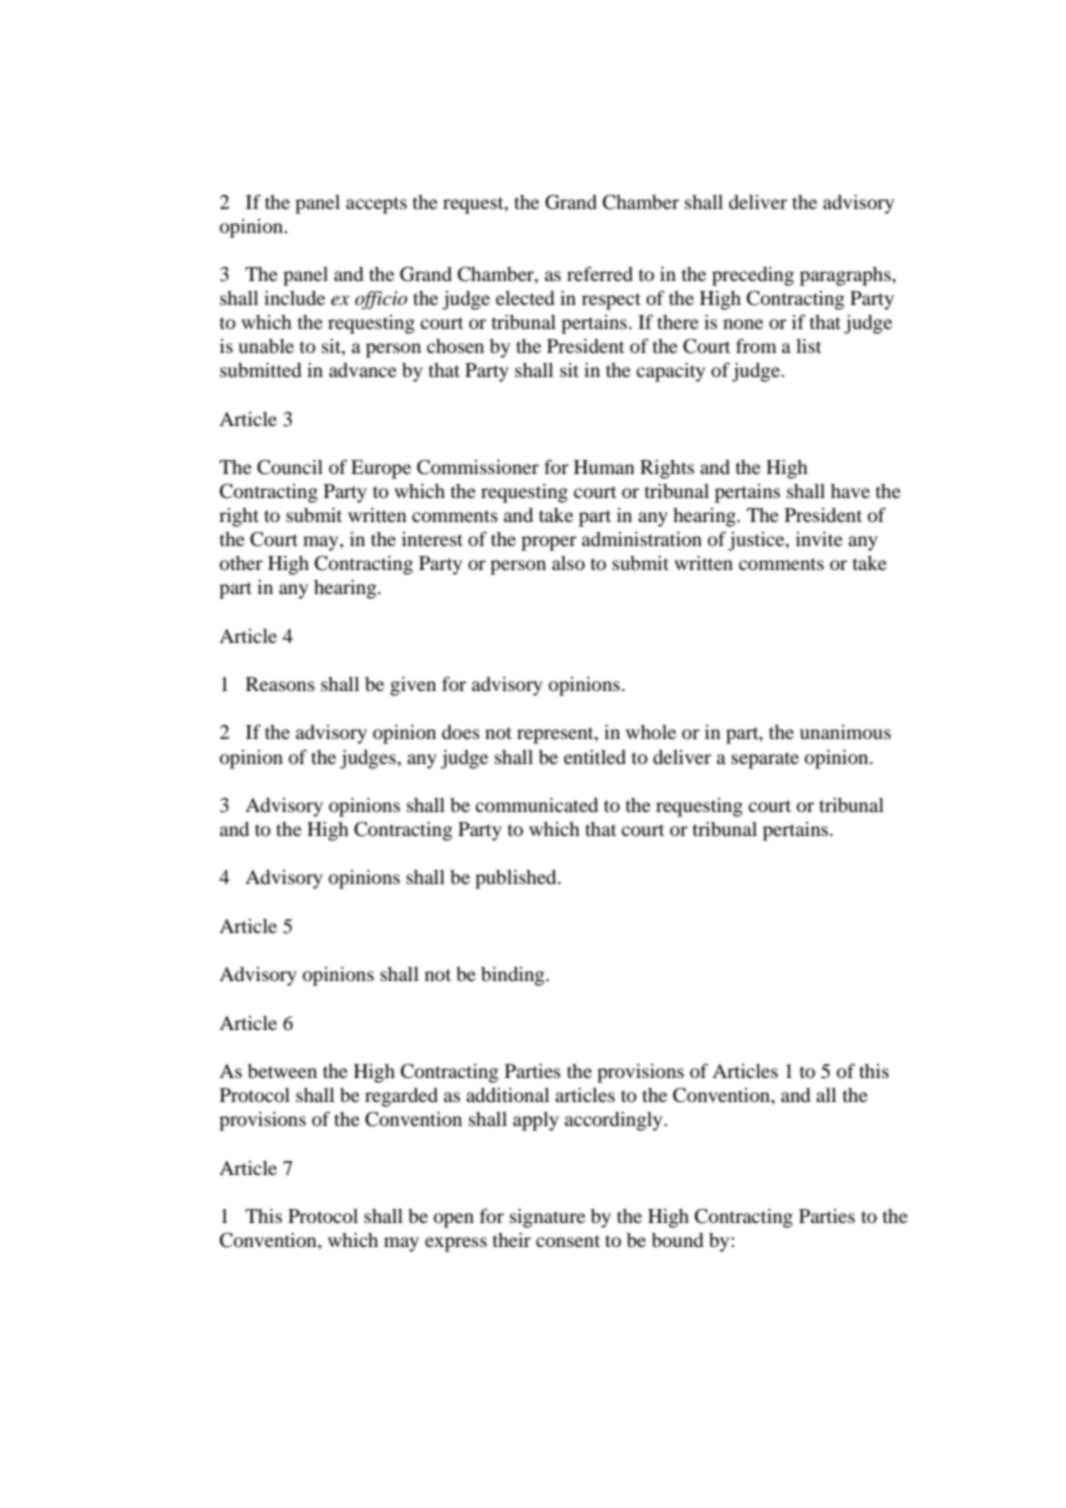 This document has width=1066, height=1508. I want to click on have, so click(850, 491).
